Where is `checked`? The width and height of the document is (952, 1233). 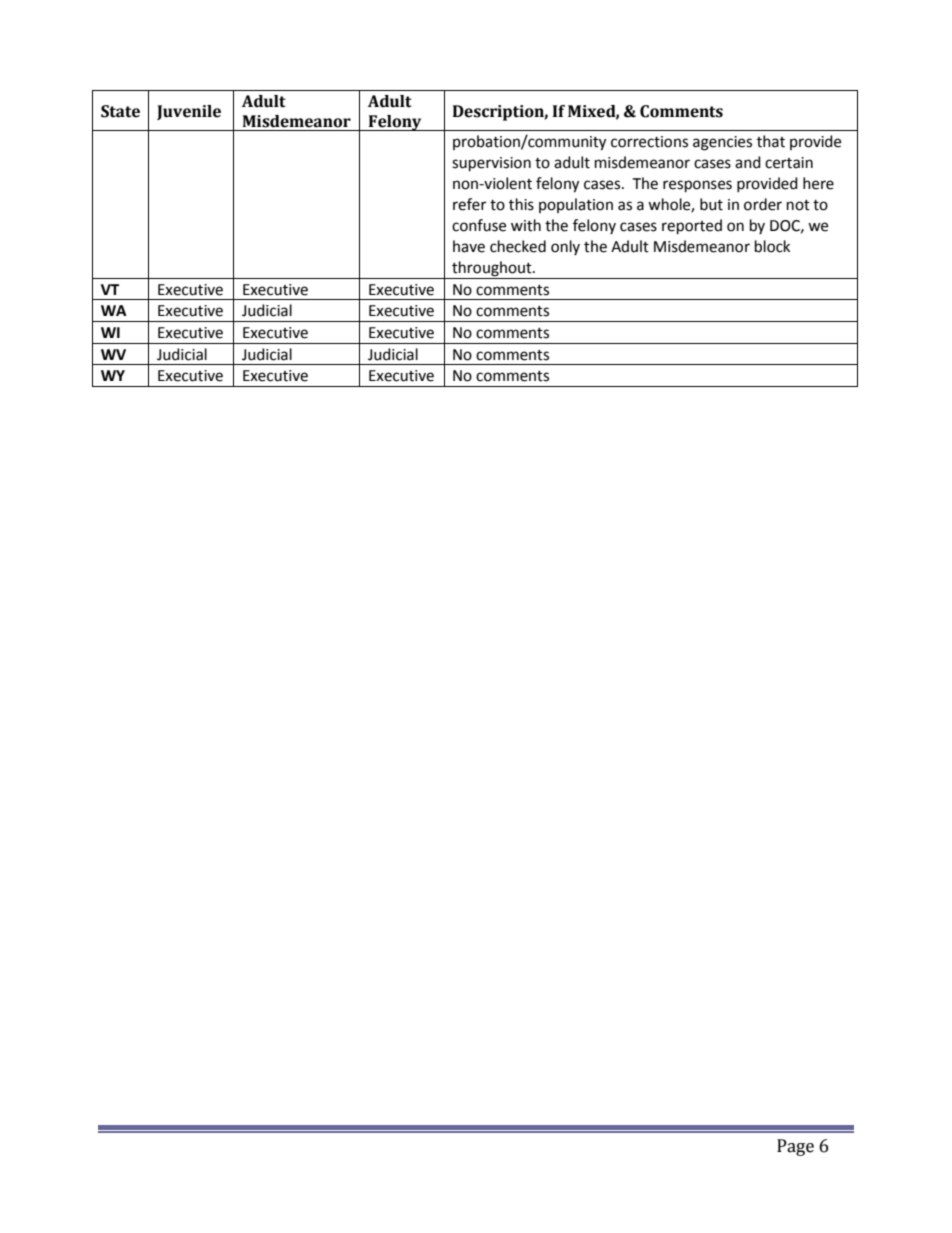
checked is located at coordinates (518, 246).
